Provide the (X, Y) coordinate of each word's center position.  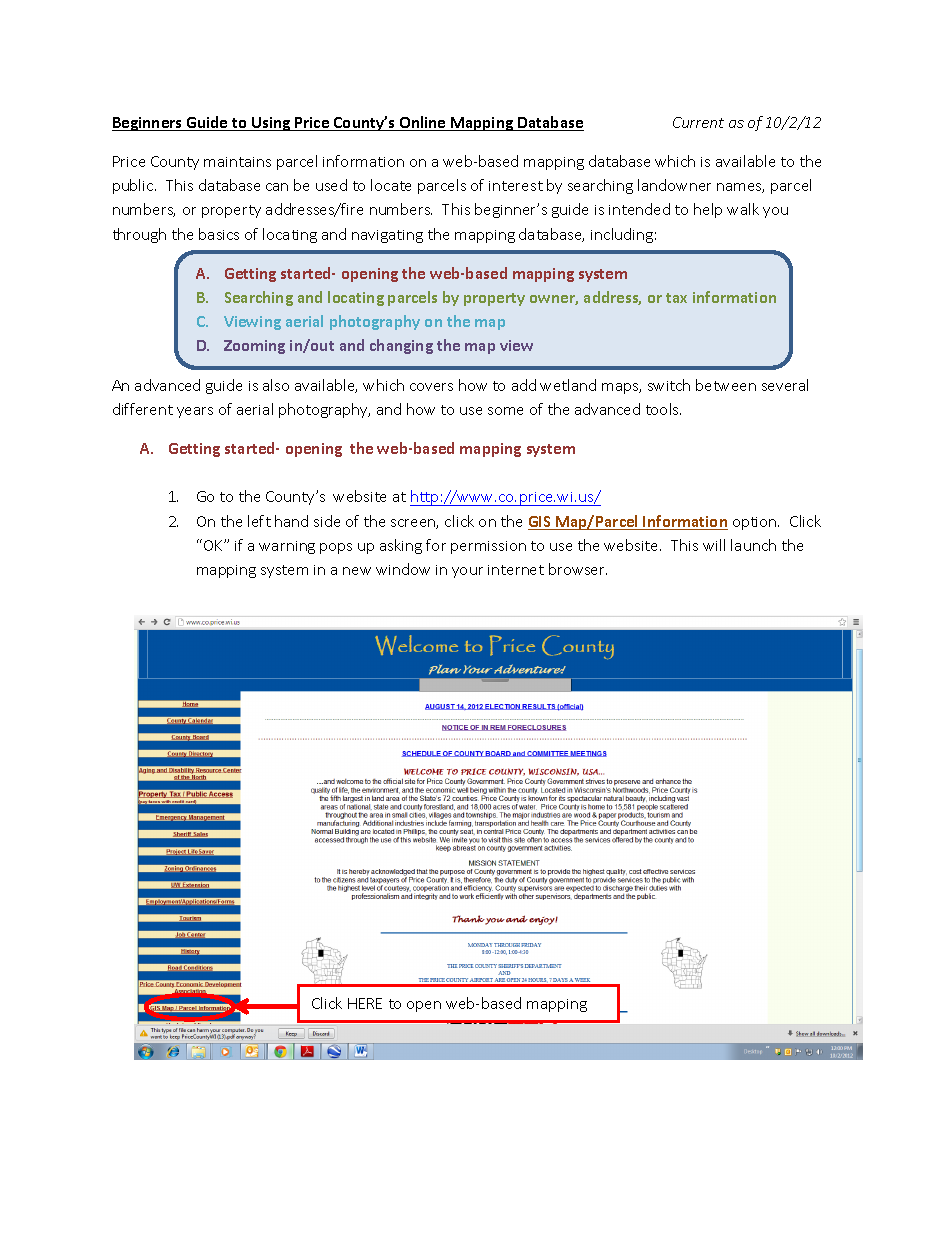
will (714, 545)
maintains (237, 162)
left (259, 521)
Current (698, 122)
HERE (365, 1003)
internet (516, 570)
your (467, 572)
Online (423, 123)
